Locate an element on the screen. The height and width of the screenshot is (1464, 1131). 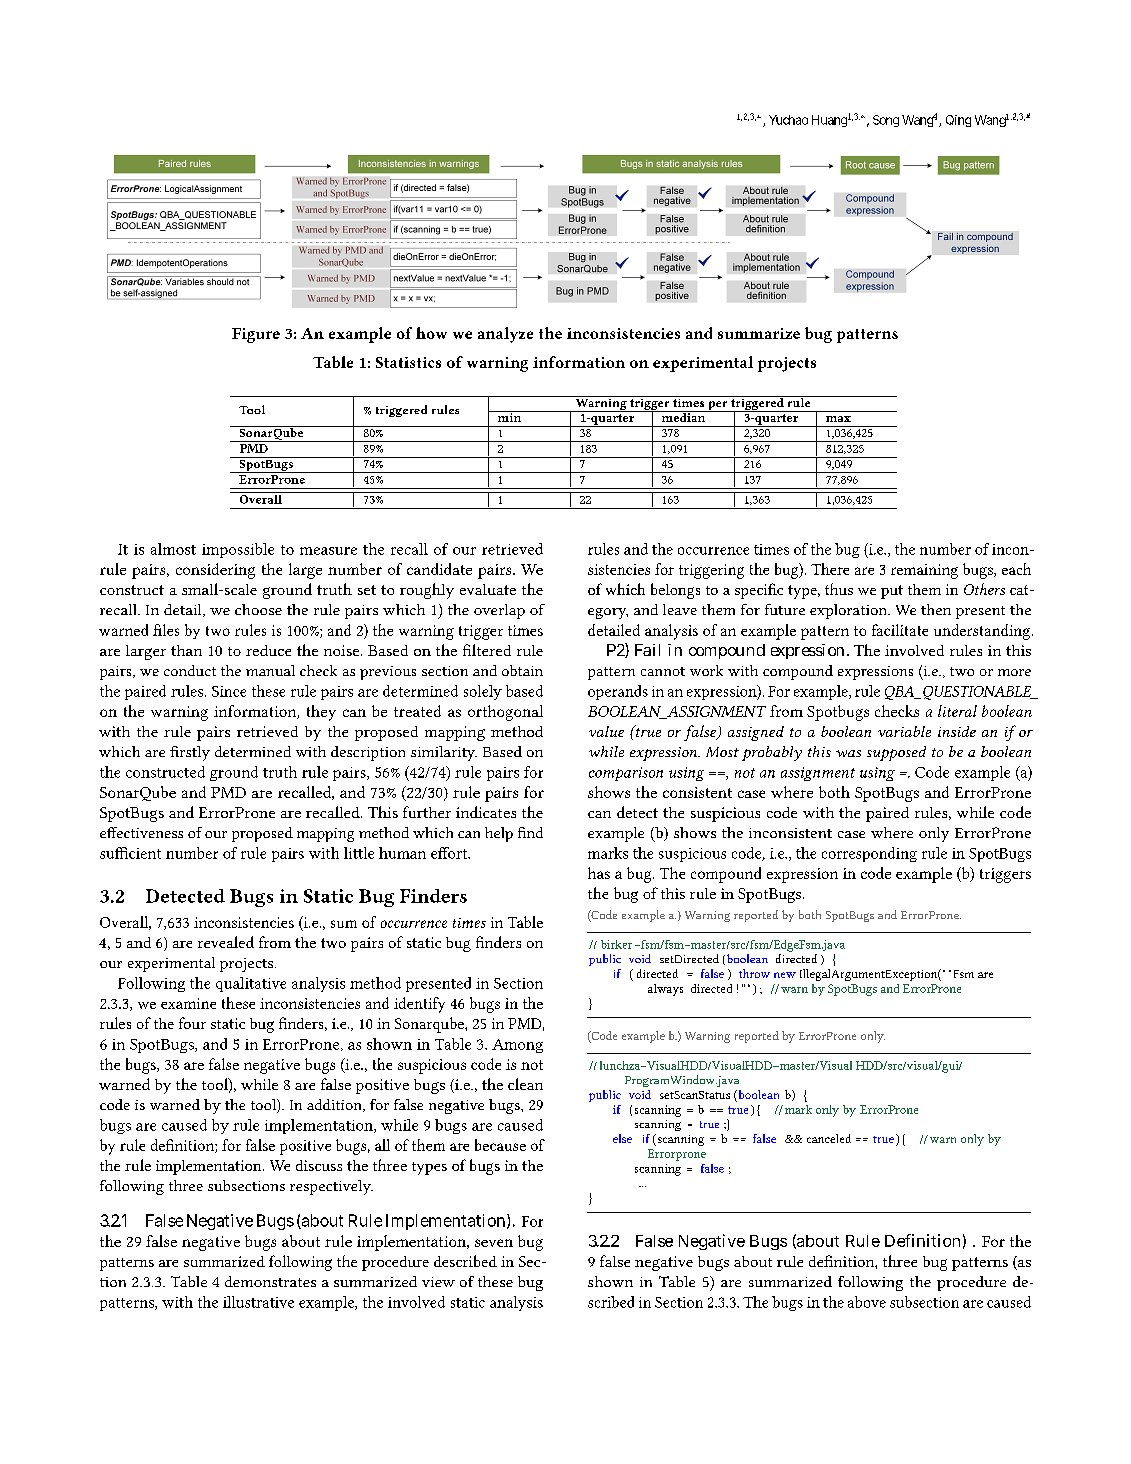
evaluate is located at coordinates (488, 589).
